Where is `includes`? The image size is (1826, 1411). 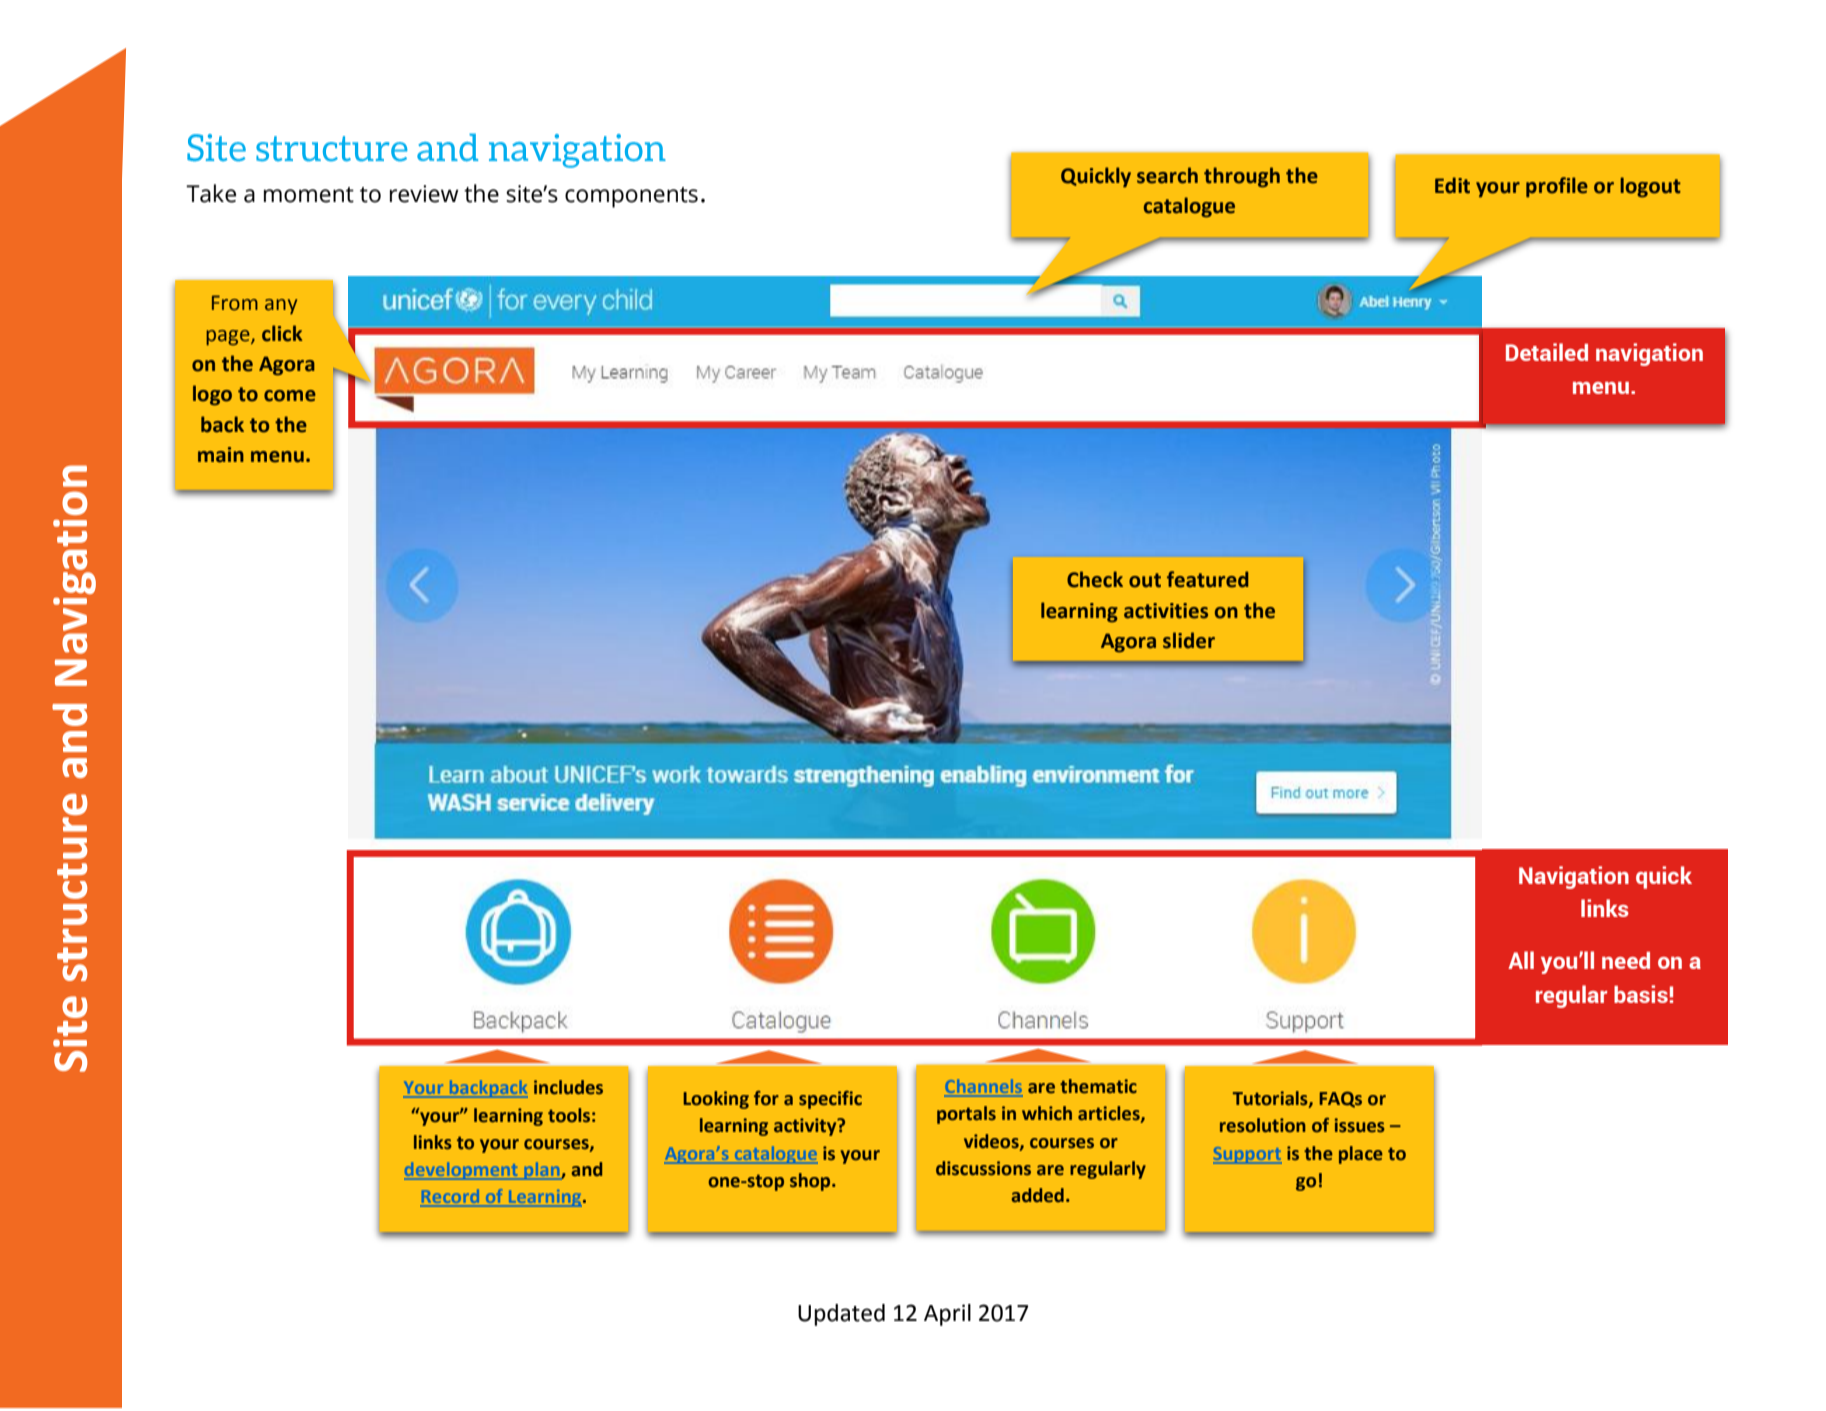
includes is located at coordinates (568, 1087).
